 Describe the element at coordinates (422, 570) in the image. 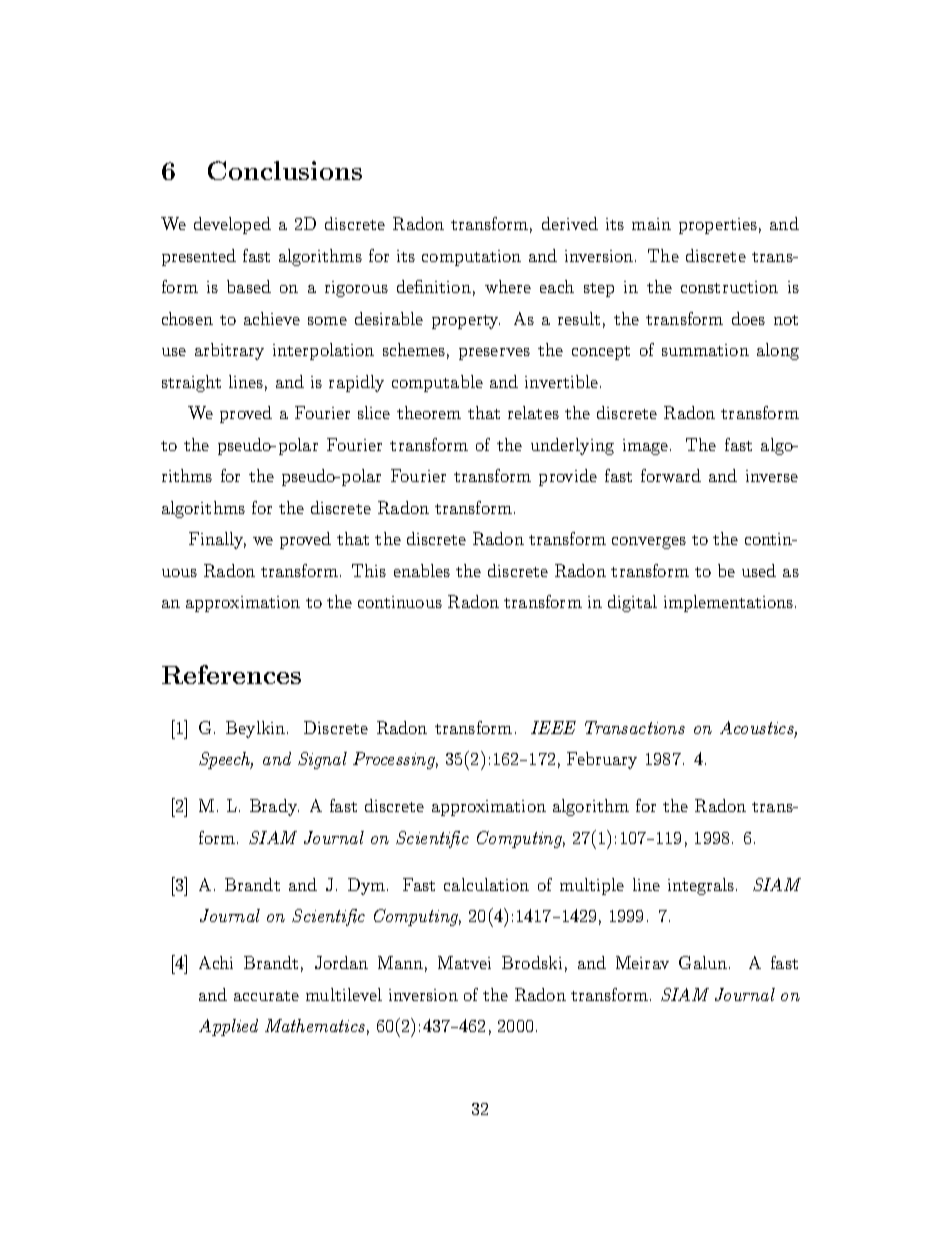

I see `enables` at that location.
